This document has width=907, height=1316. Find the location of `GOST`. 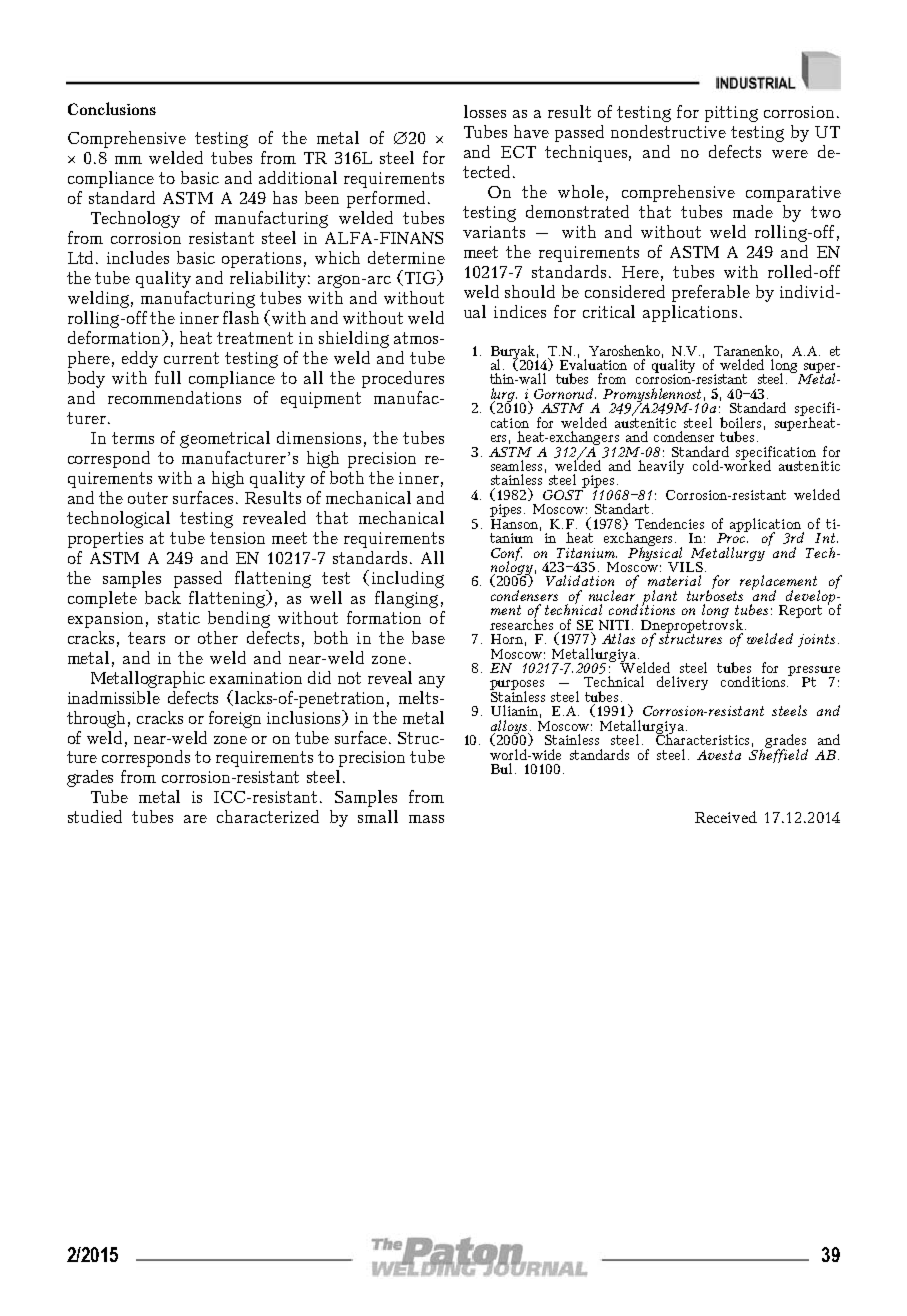

GOST is located at coordinates (564, 493).
